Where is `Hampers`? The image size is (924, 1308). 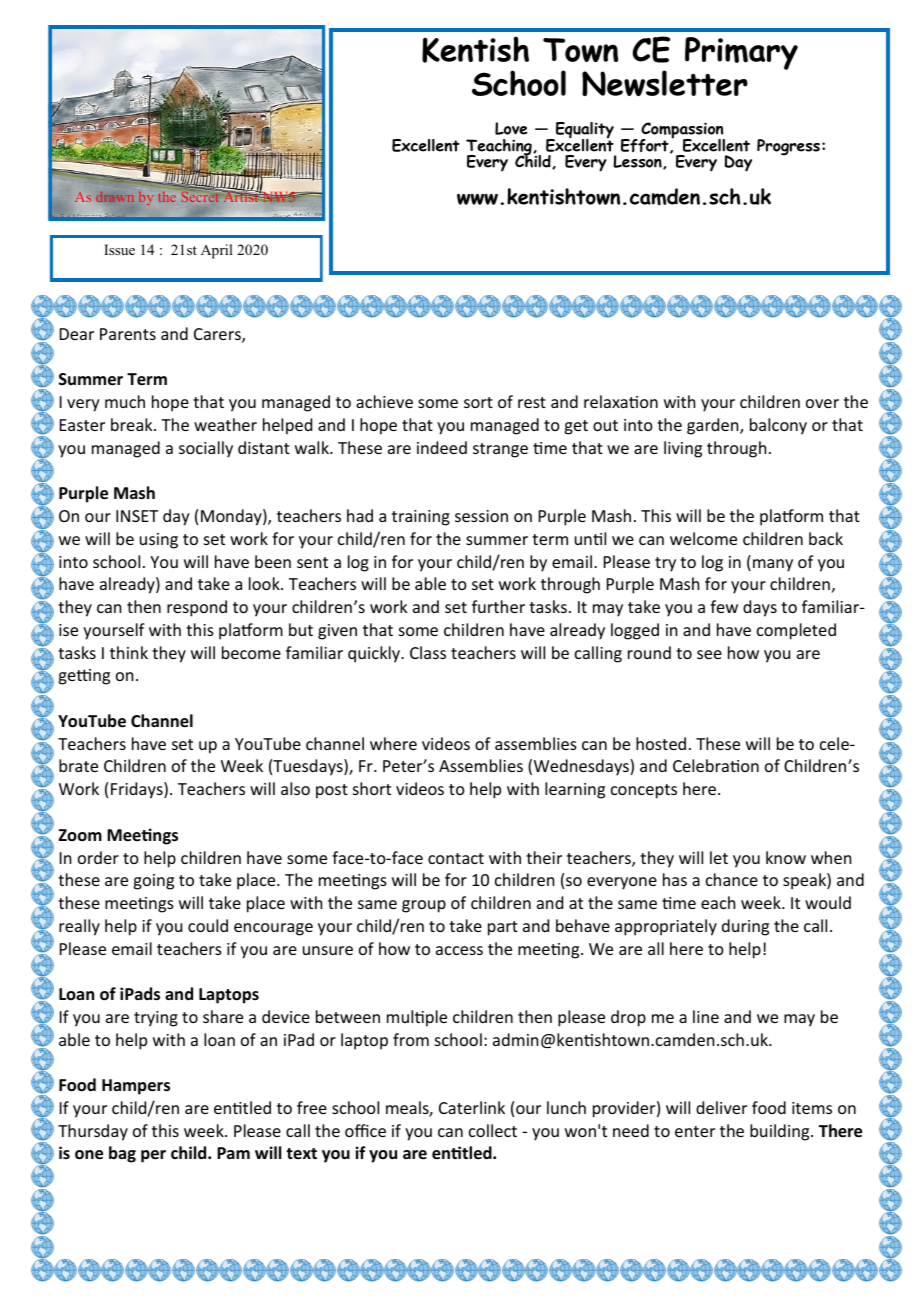
Hampers is located at coordinates (136, 1087).
